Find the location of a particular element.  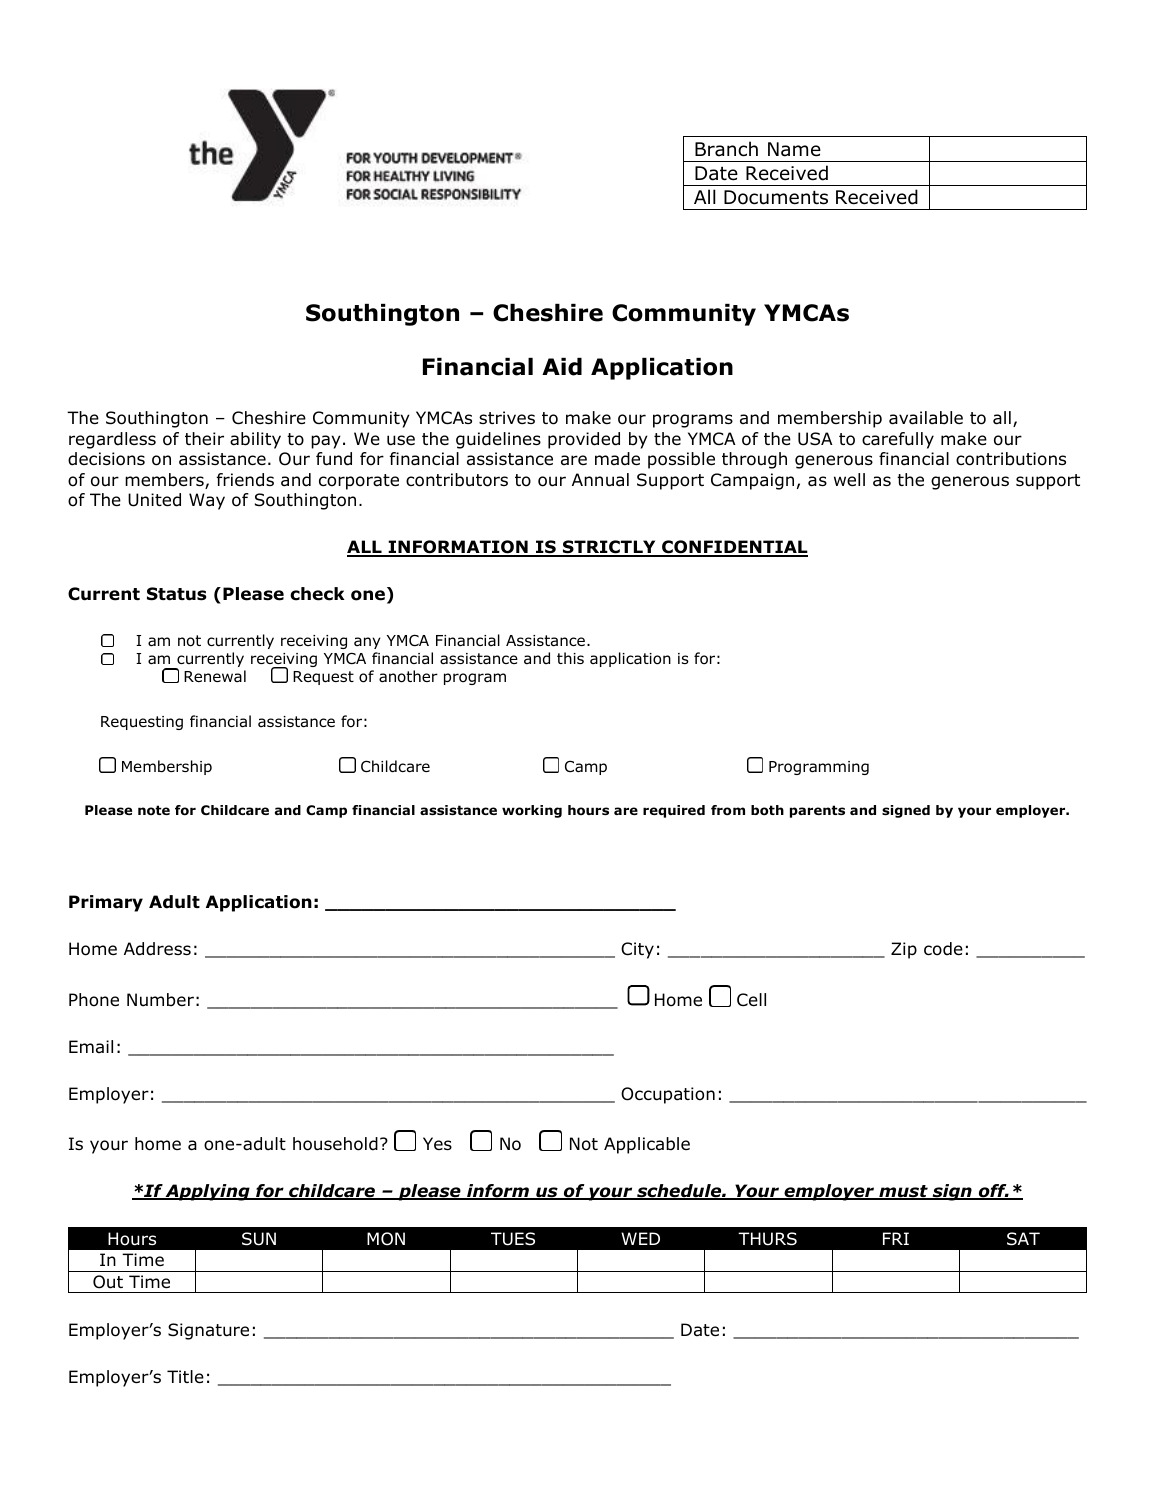

Branch is located at coordinates (726, 149).
